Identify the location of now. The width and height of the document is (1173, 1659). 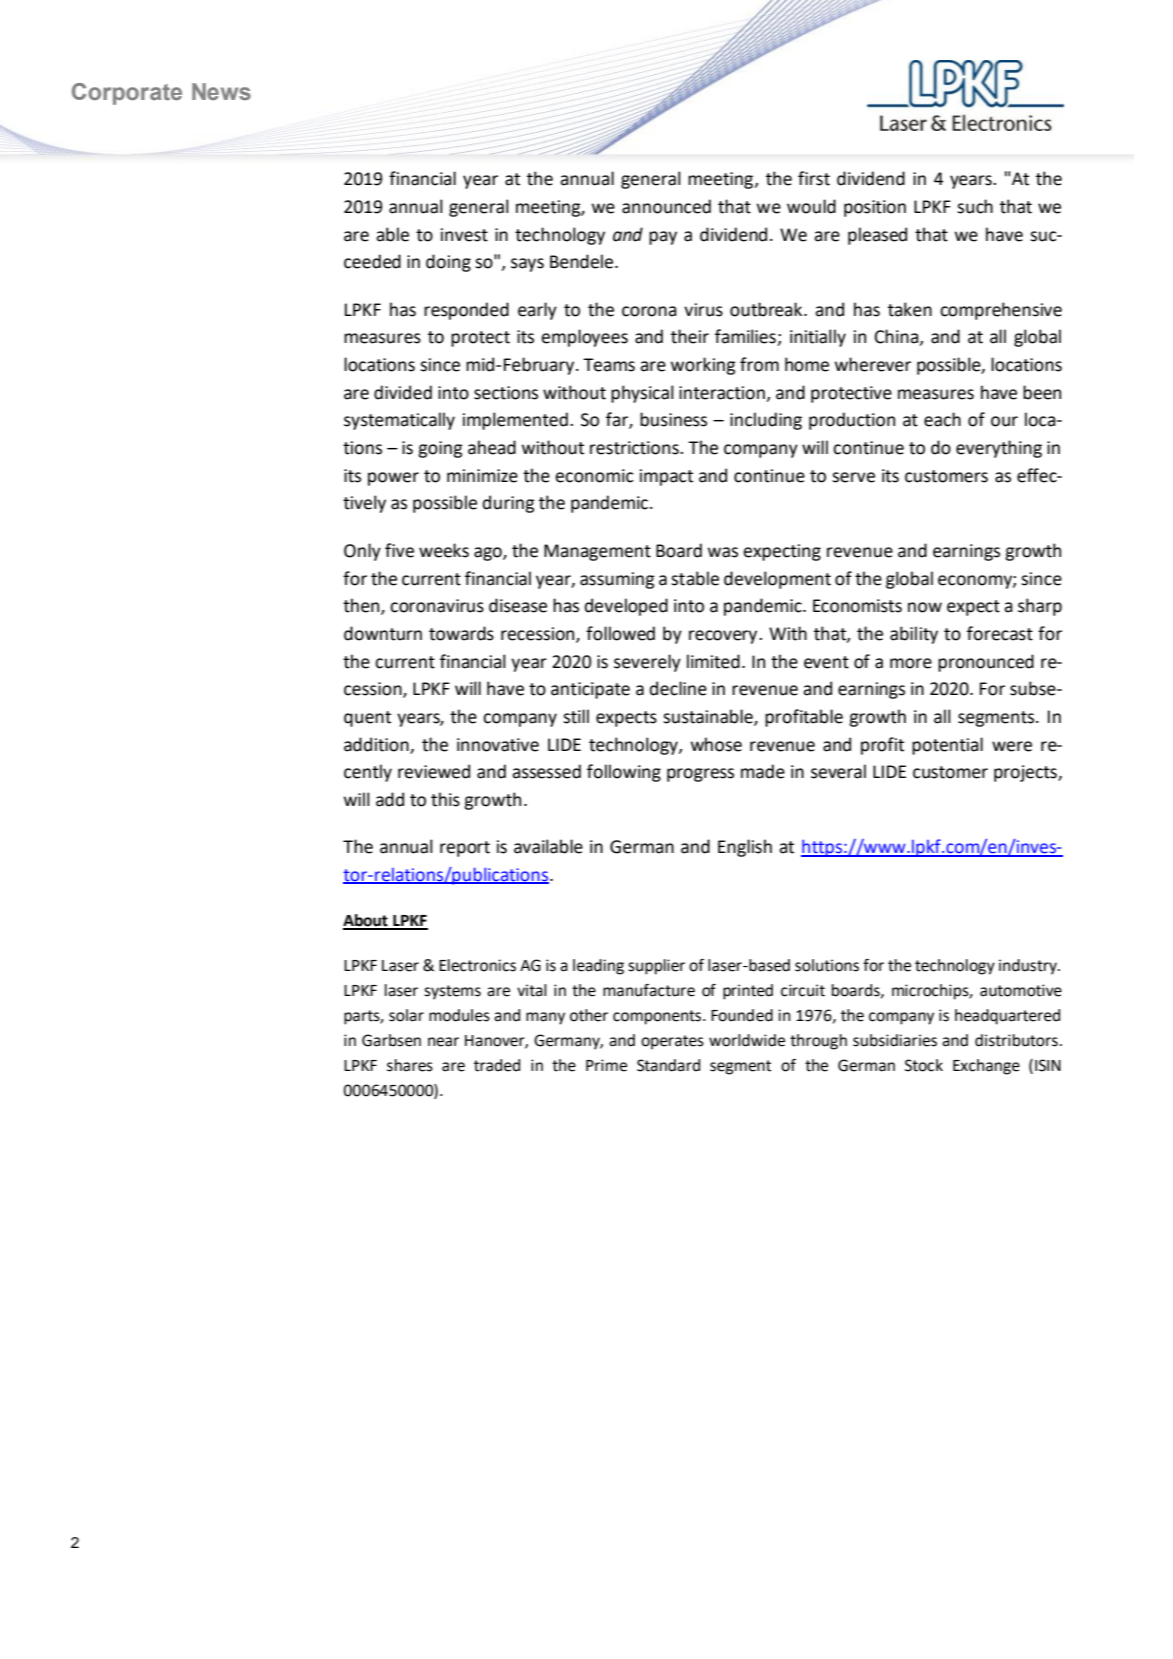
(925, 607).
